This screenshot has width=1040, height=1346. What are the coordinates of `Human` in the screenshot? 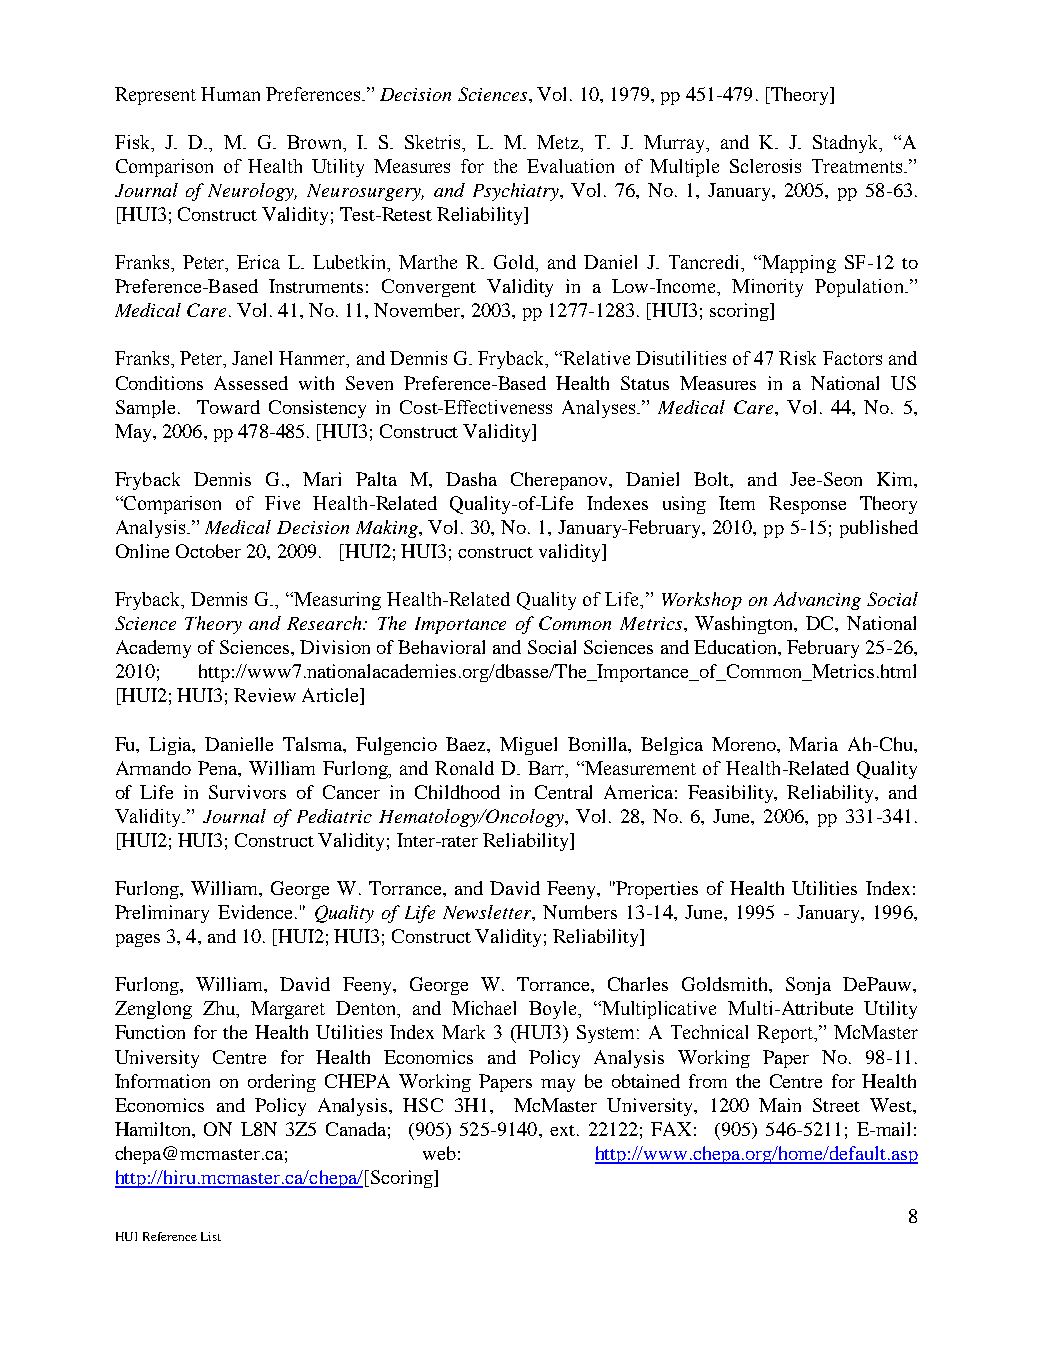 It's located at (230, 94).
